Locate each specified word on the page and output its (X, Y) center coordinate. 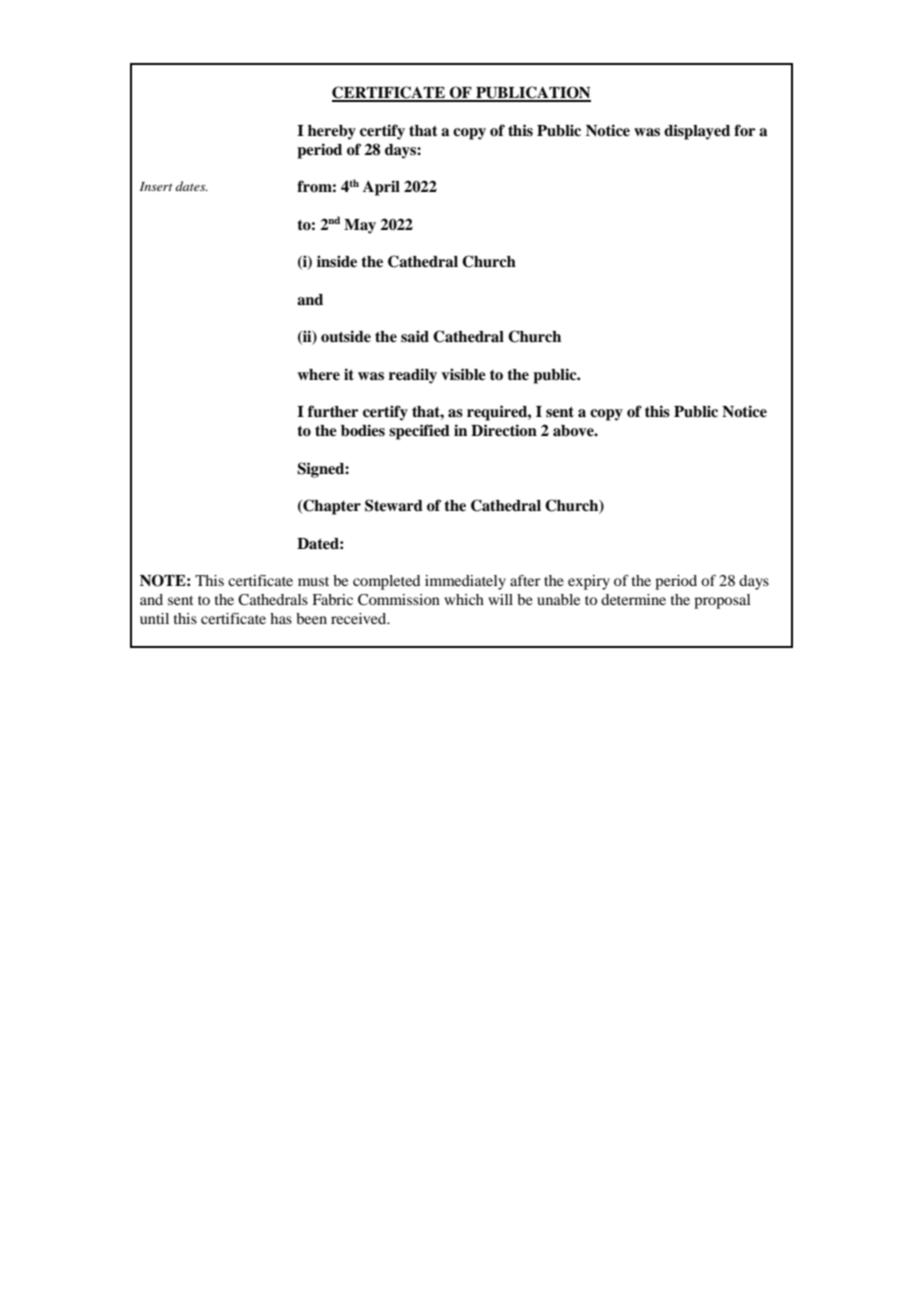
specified (419, 432)
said (415, 336)
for (744, 130)
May (360, 226)
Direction (504, 430)
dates (191, 186)
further (333, 411)
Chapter (331, 507)
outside (346, 336)
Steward (394, 505)
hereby (332, 132)
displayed (697, 132)
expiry (589, 582)
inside (337, 261)
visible (463, 374)
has (281, 618)
